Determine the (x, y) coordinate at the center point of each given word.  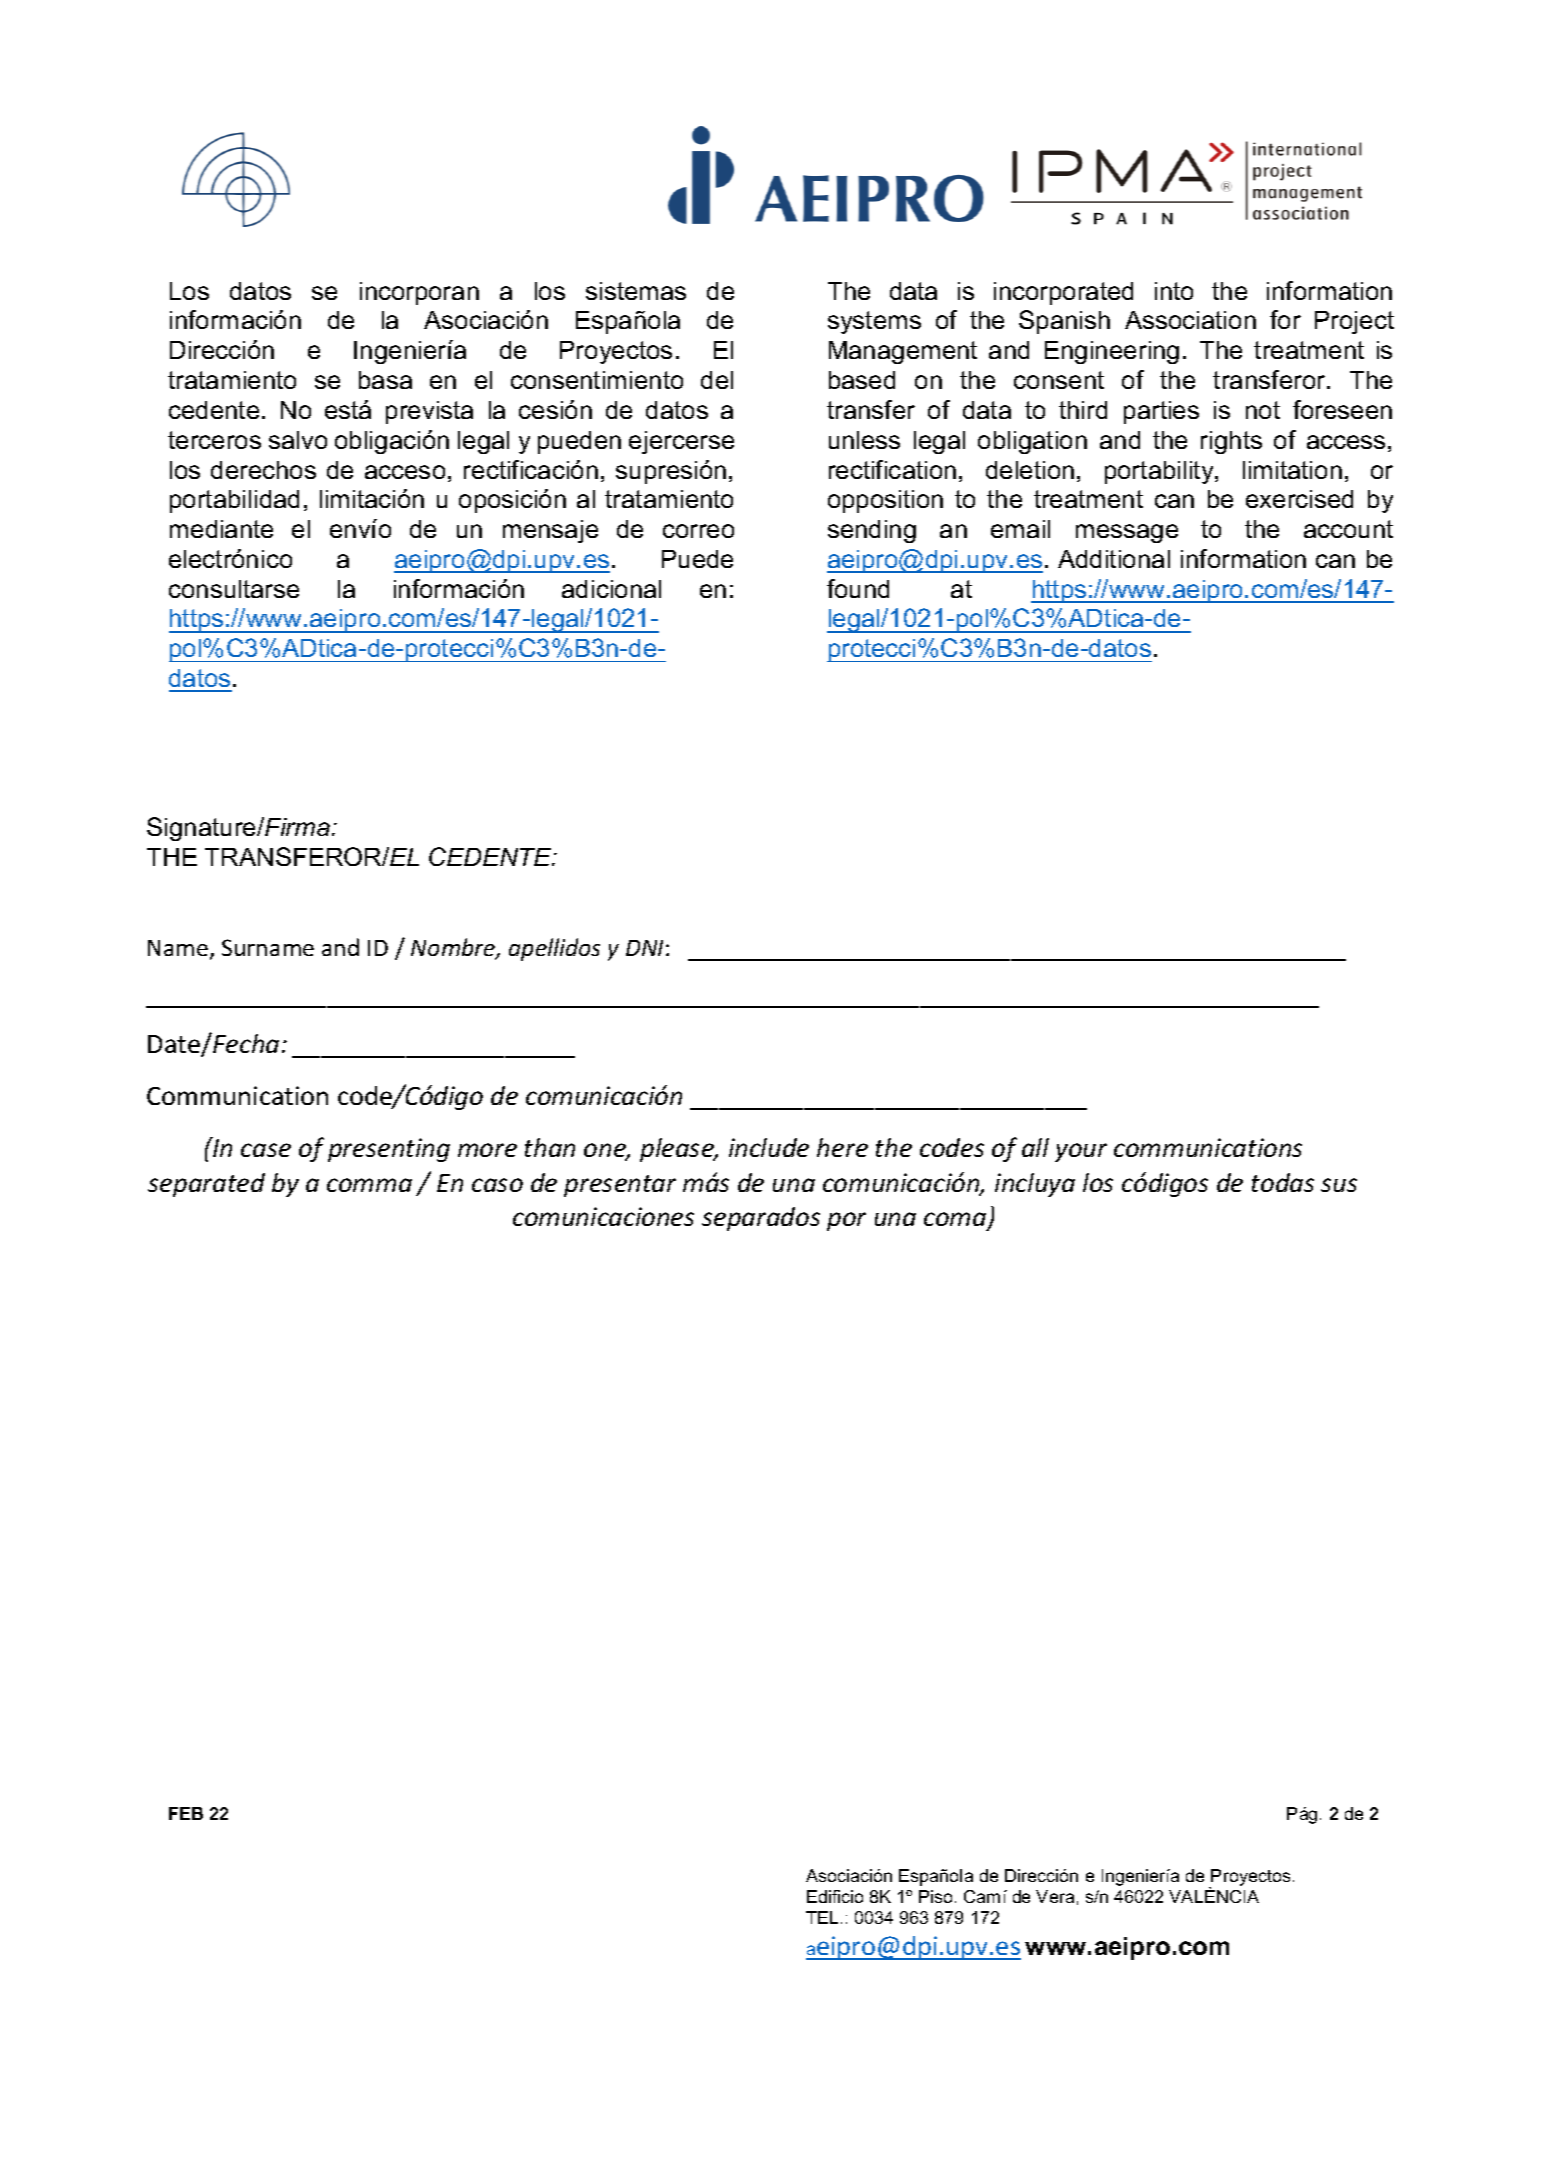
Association (1190, 320)
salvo (298, 440)
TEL (822, 1917)
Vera (1055, 1896)
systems (874, 322)
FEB (186, 1813)
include (769, 1147)
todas (1283, 1182)
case (266, 1150)
